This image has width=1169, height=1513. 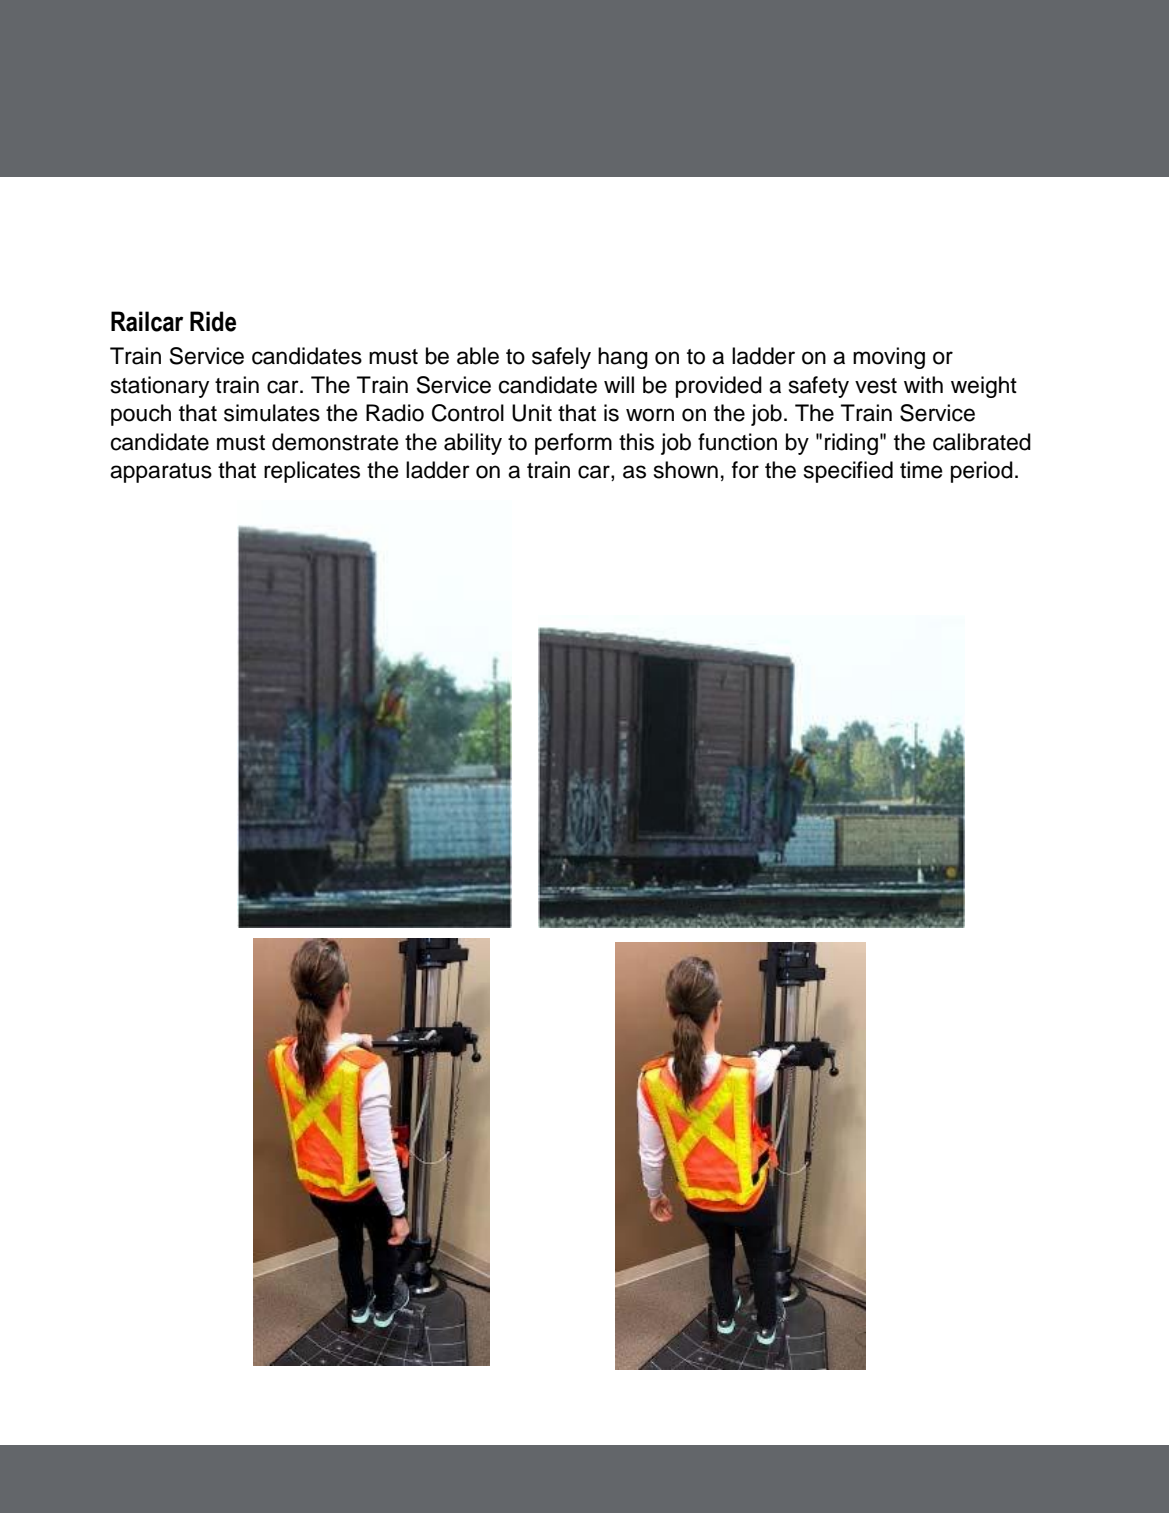 What do you see at coordinates (619, 384) in the image?
I see `will` at bounding box center [619, 384].
